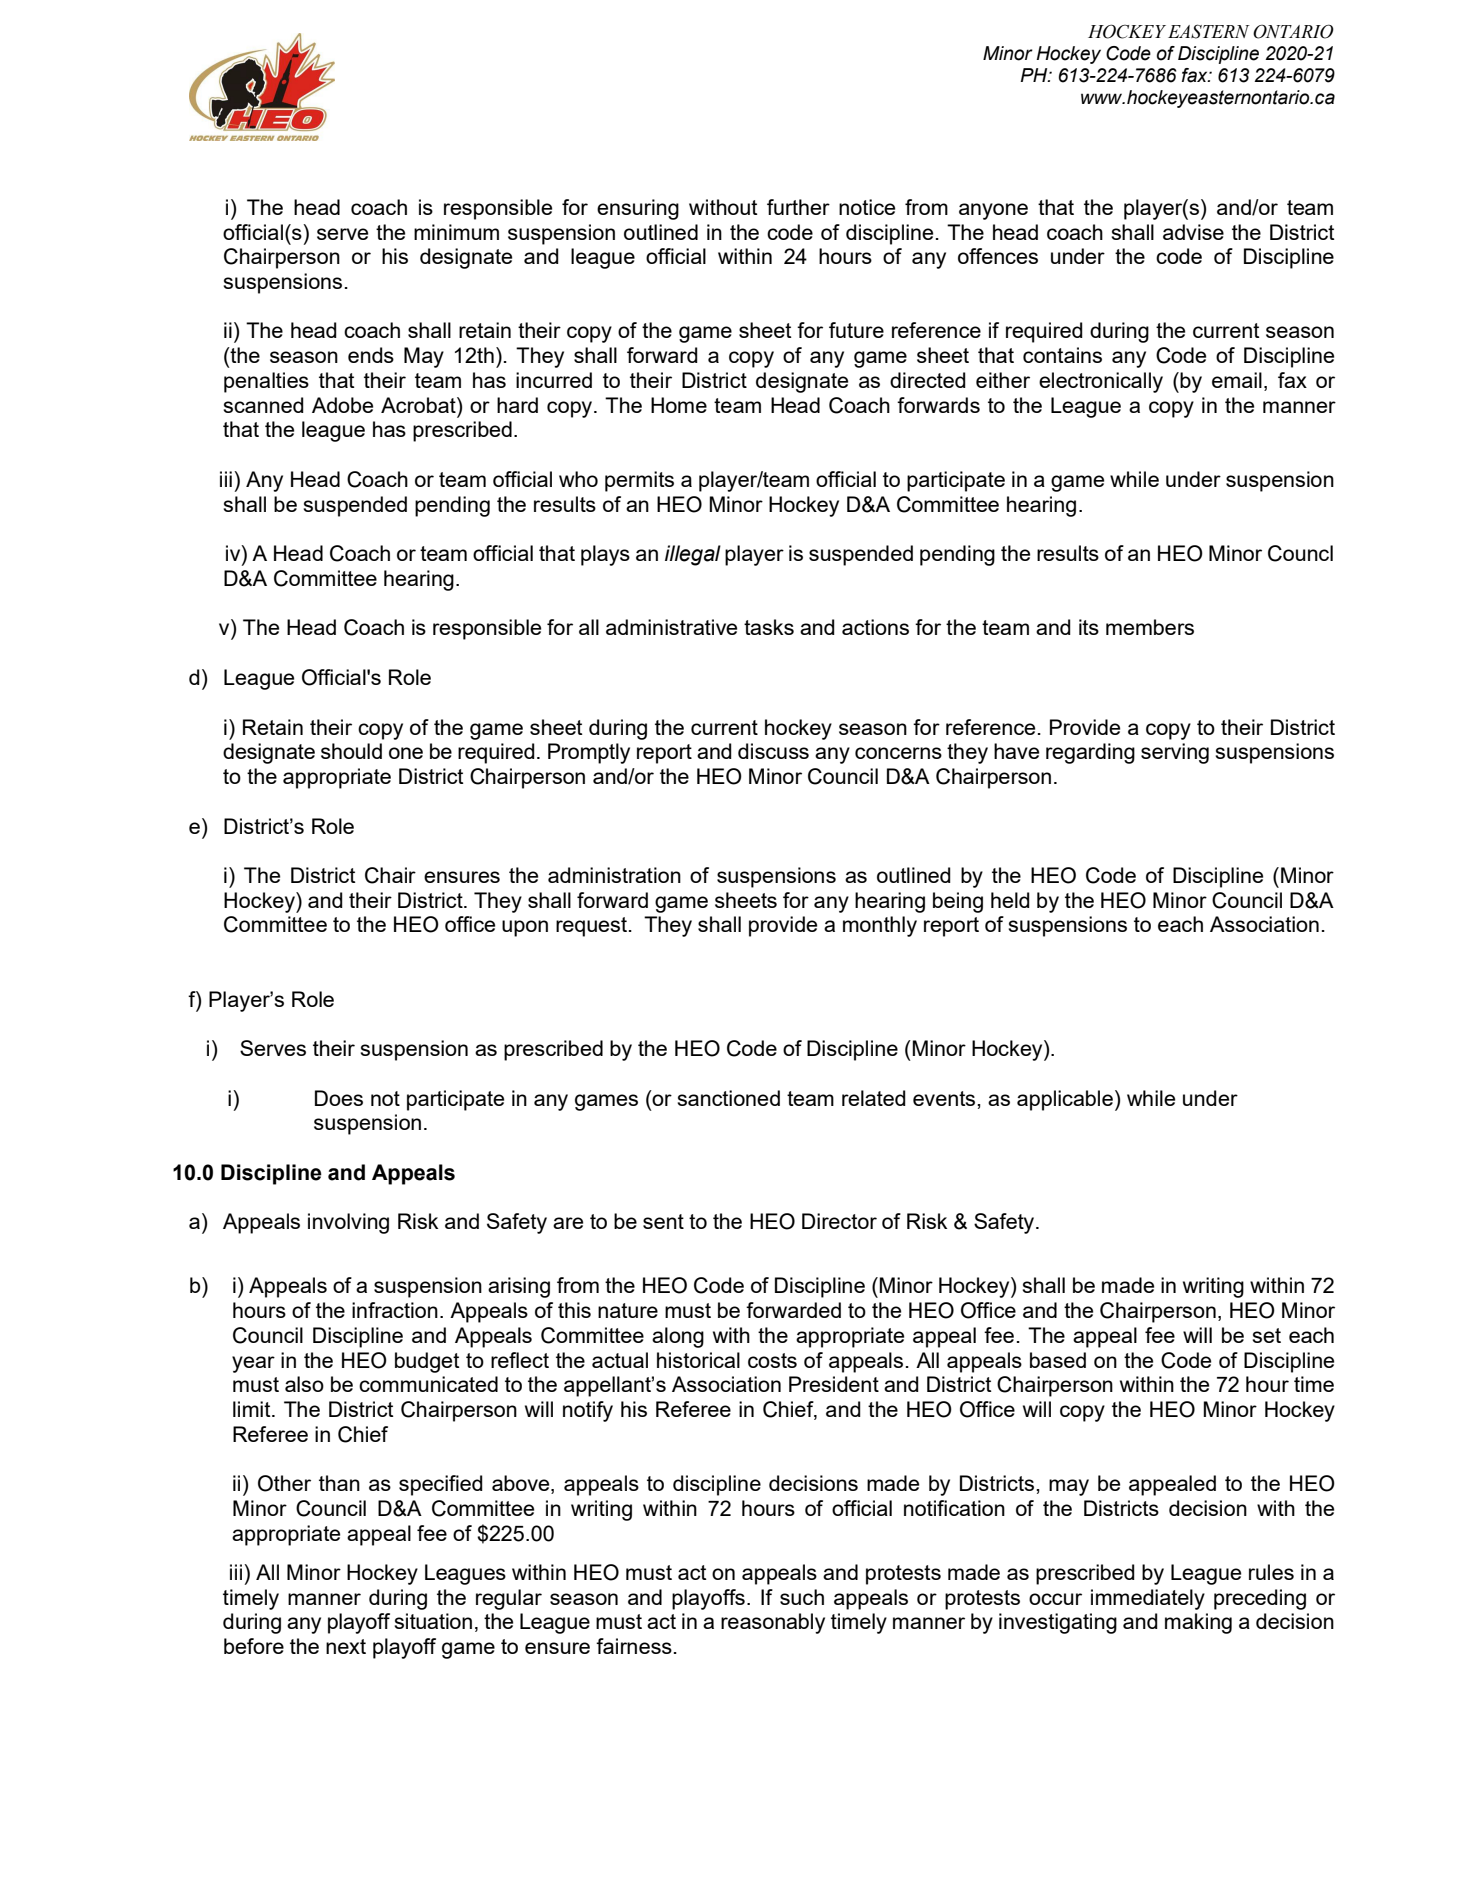  What do you see at coordinates (772, 1360) in the image?
I see `costs` at bounding box center [772, 1360].
